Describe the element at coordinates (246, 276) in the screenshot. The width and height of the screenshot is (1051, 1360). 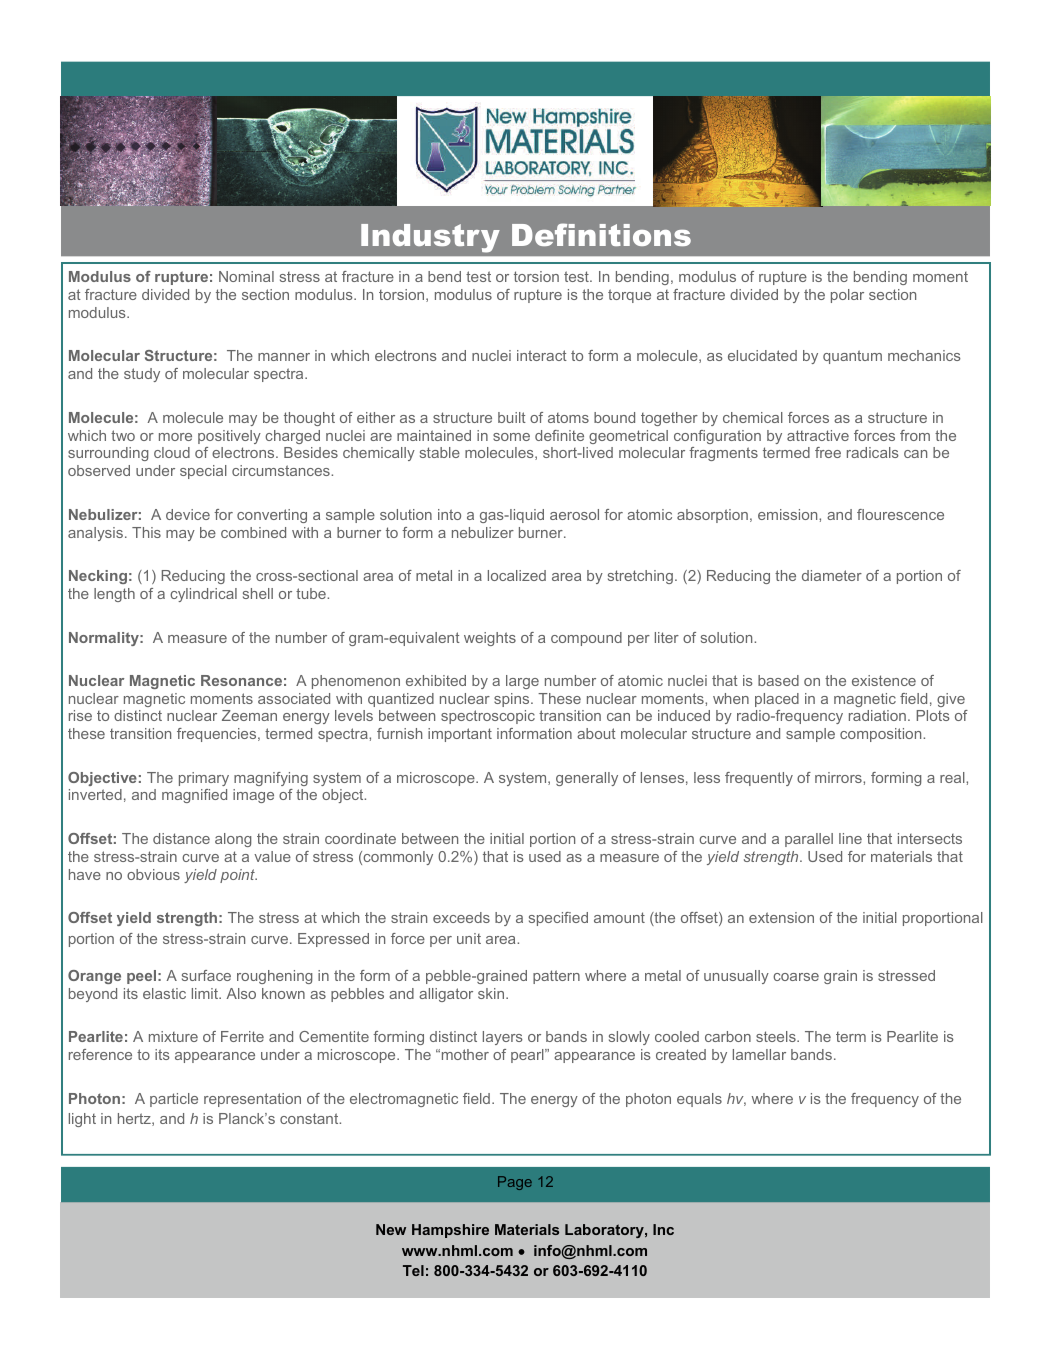
I see `Nominal` at that location.
